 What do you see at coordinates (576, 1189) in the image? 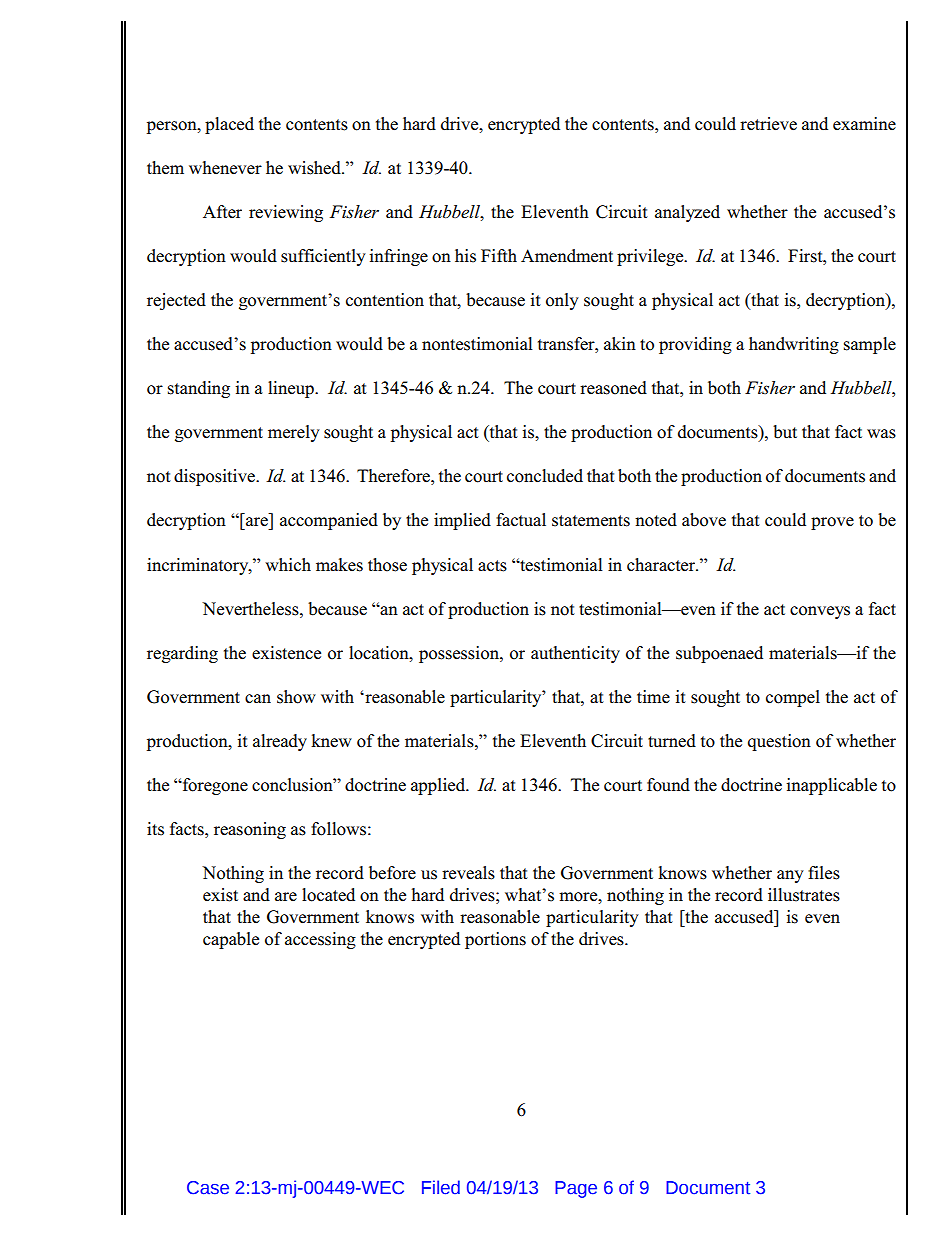
I see `Page` at bounding box center [576, 1189].
